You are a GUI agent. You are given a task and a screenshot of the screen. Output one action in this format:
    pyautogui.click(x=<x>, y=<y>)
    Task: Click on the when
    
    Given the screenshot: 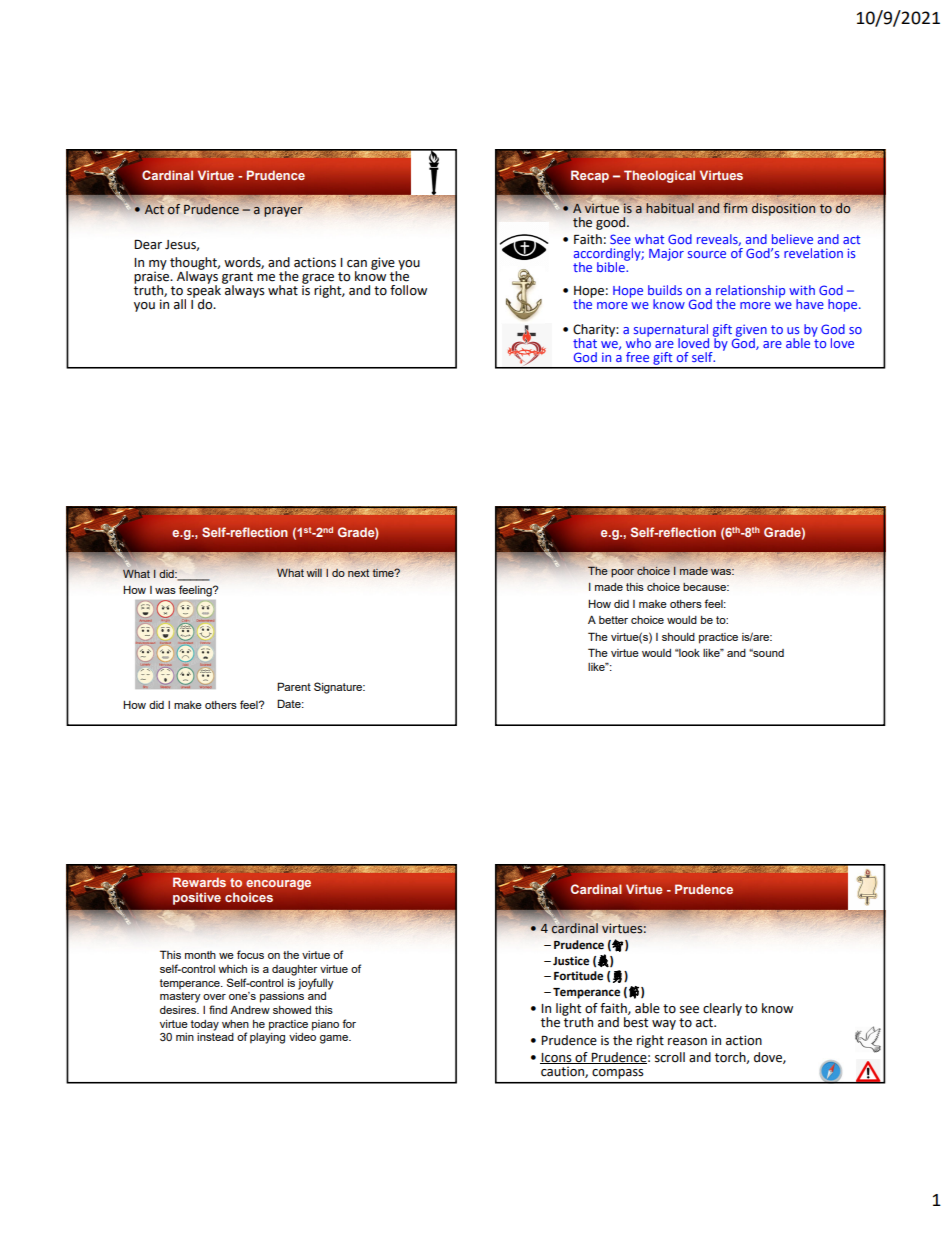 What is the action you would take?
    pyautogui.click(x=235, y=1024)
